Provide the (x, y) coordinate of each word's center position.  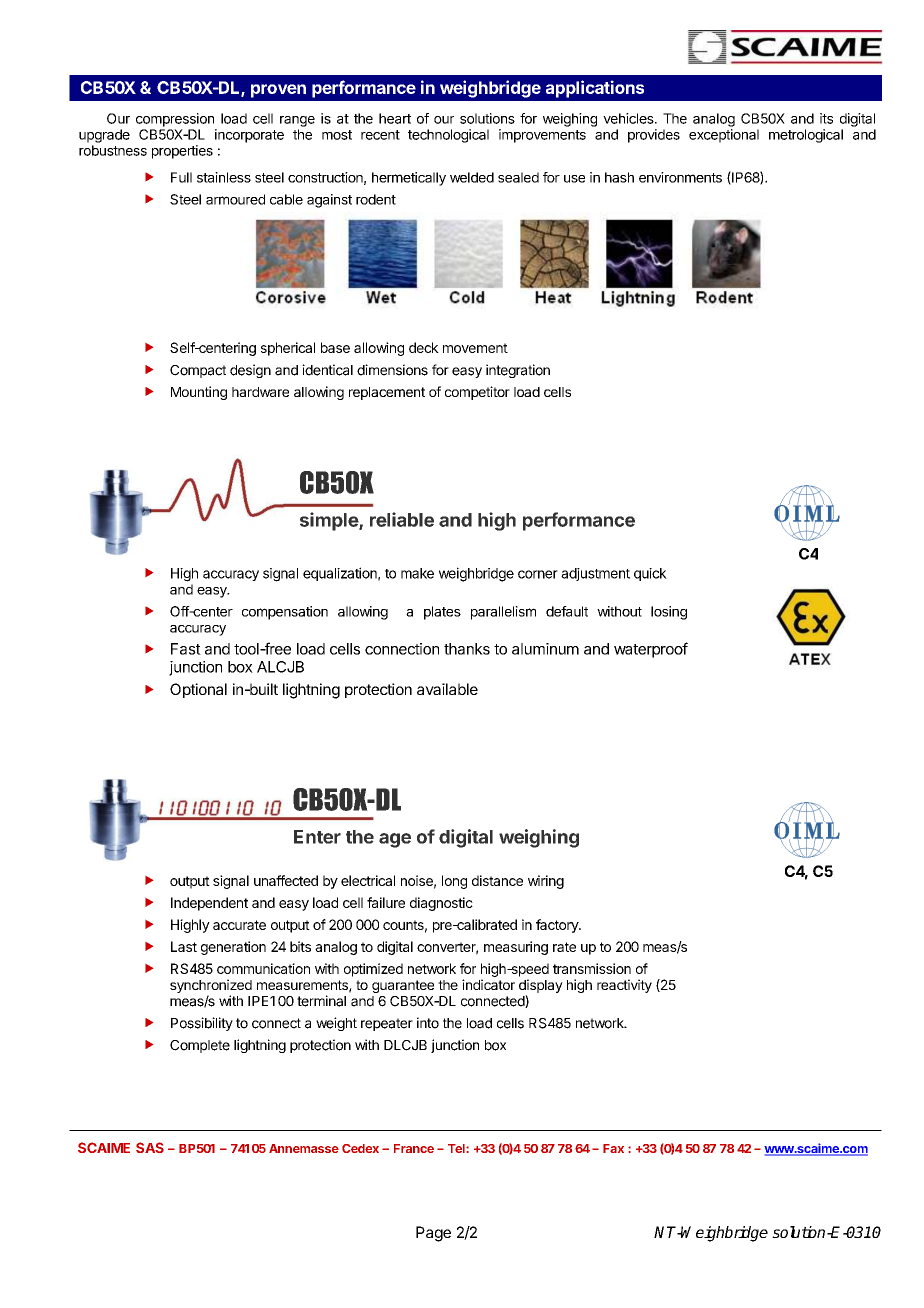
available (447, 689)
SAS (150, 1147)
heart (395, 118)
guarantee (403, 986)
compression (175, 120)
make (417, 573)
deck (424, 347)
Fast (186, 649)
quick (650, 574)
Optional (198, 690)
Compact (198, 371)
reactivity (624, 986)
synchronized (211, 986)
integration (518, 371)
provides (654, 136)
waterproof (651, 650)
